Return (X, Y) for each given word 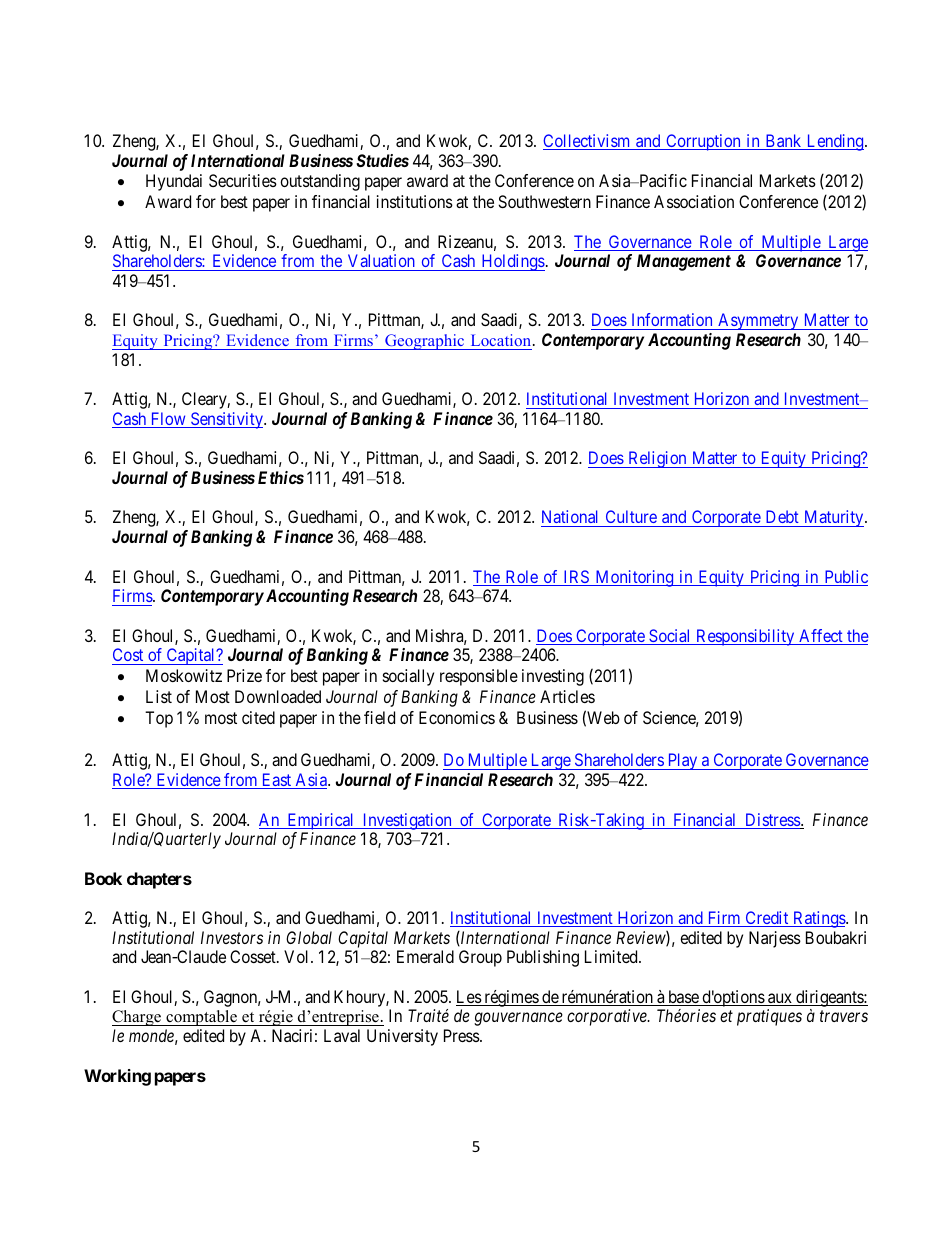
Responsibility (745, 637)
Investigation (407, 821)
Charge (137, 1018)
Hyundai (174, 182)
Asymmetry (758, 321)
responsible (479, 677)
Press (462, 1035)
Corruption (703, 142)
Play (682, 761)
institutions (415, 201)
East (276, 781)
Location (502, 340)
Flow (168, 420)
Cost (128, 654)
